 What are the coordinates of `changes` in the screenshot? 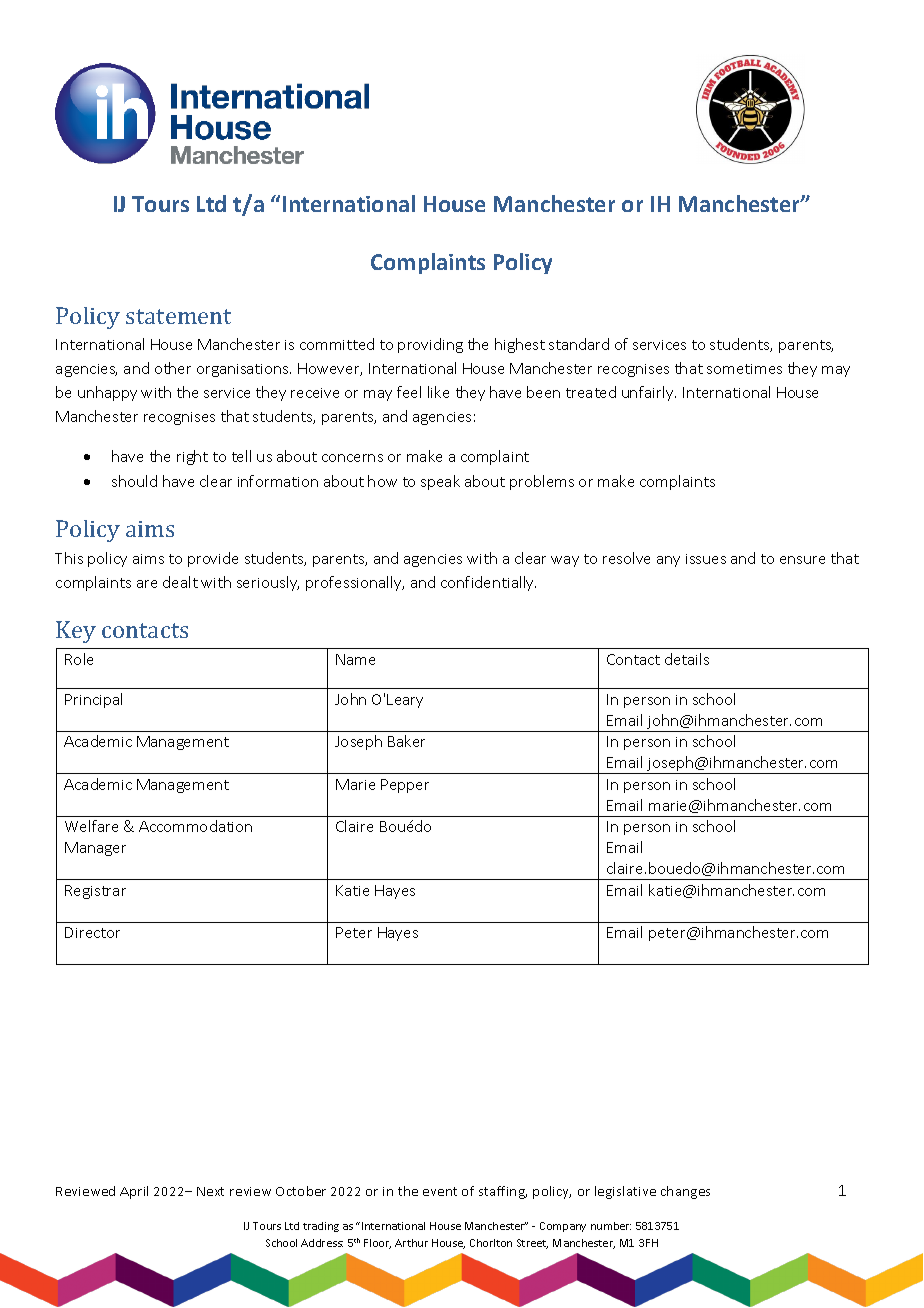 It's located at (685, 1192).
